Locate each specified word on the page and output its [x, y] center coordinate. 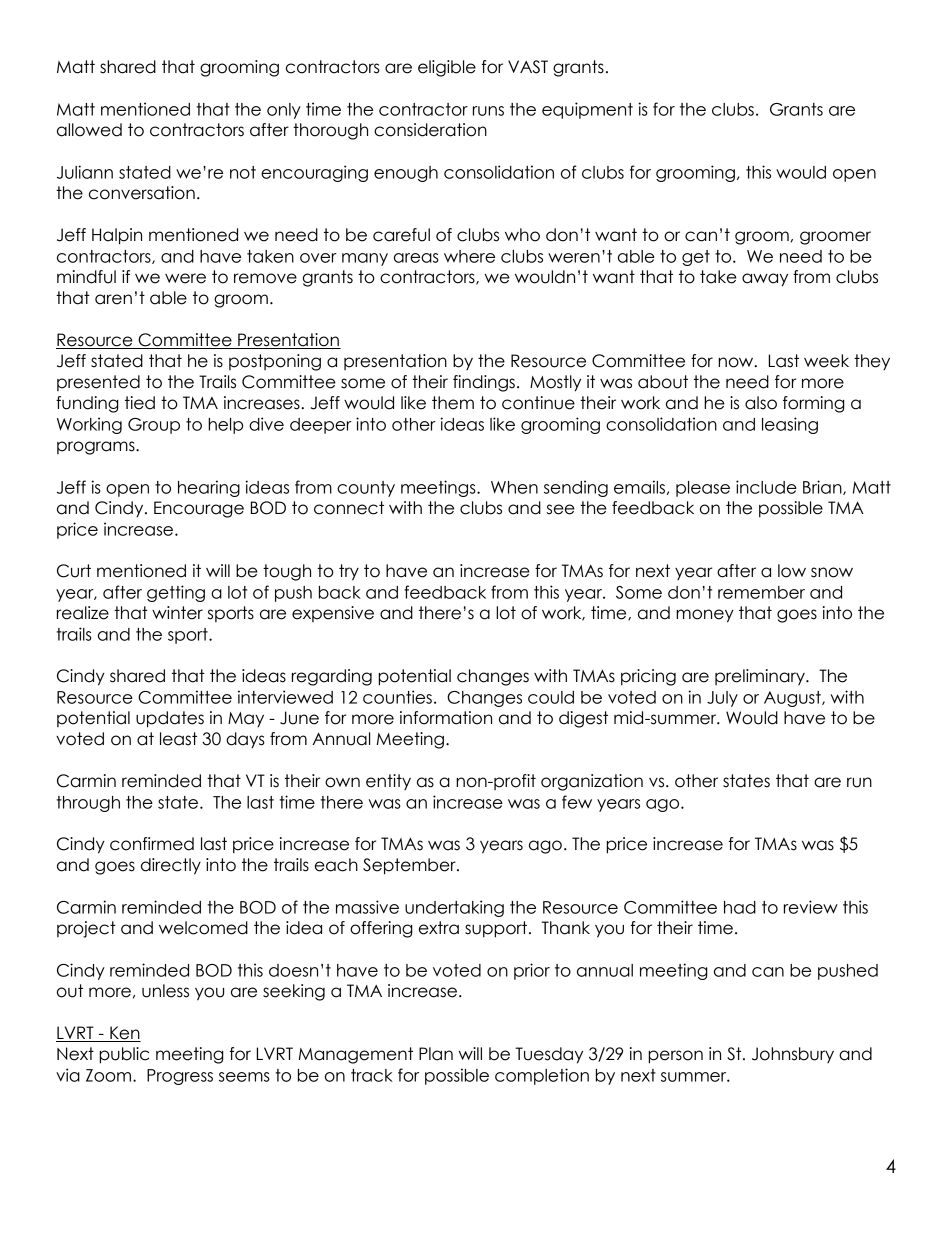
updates [170, 719]
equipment [587, 110]
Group [154, 426]
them [453, 403]
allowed [89, 130]
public [124, 1055]
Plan [436, 1054]
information [446, 718]
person [675, 1057]
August [793, 699]
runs [488, 111]
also [761, 403]
